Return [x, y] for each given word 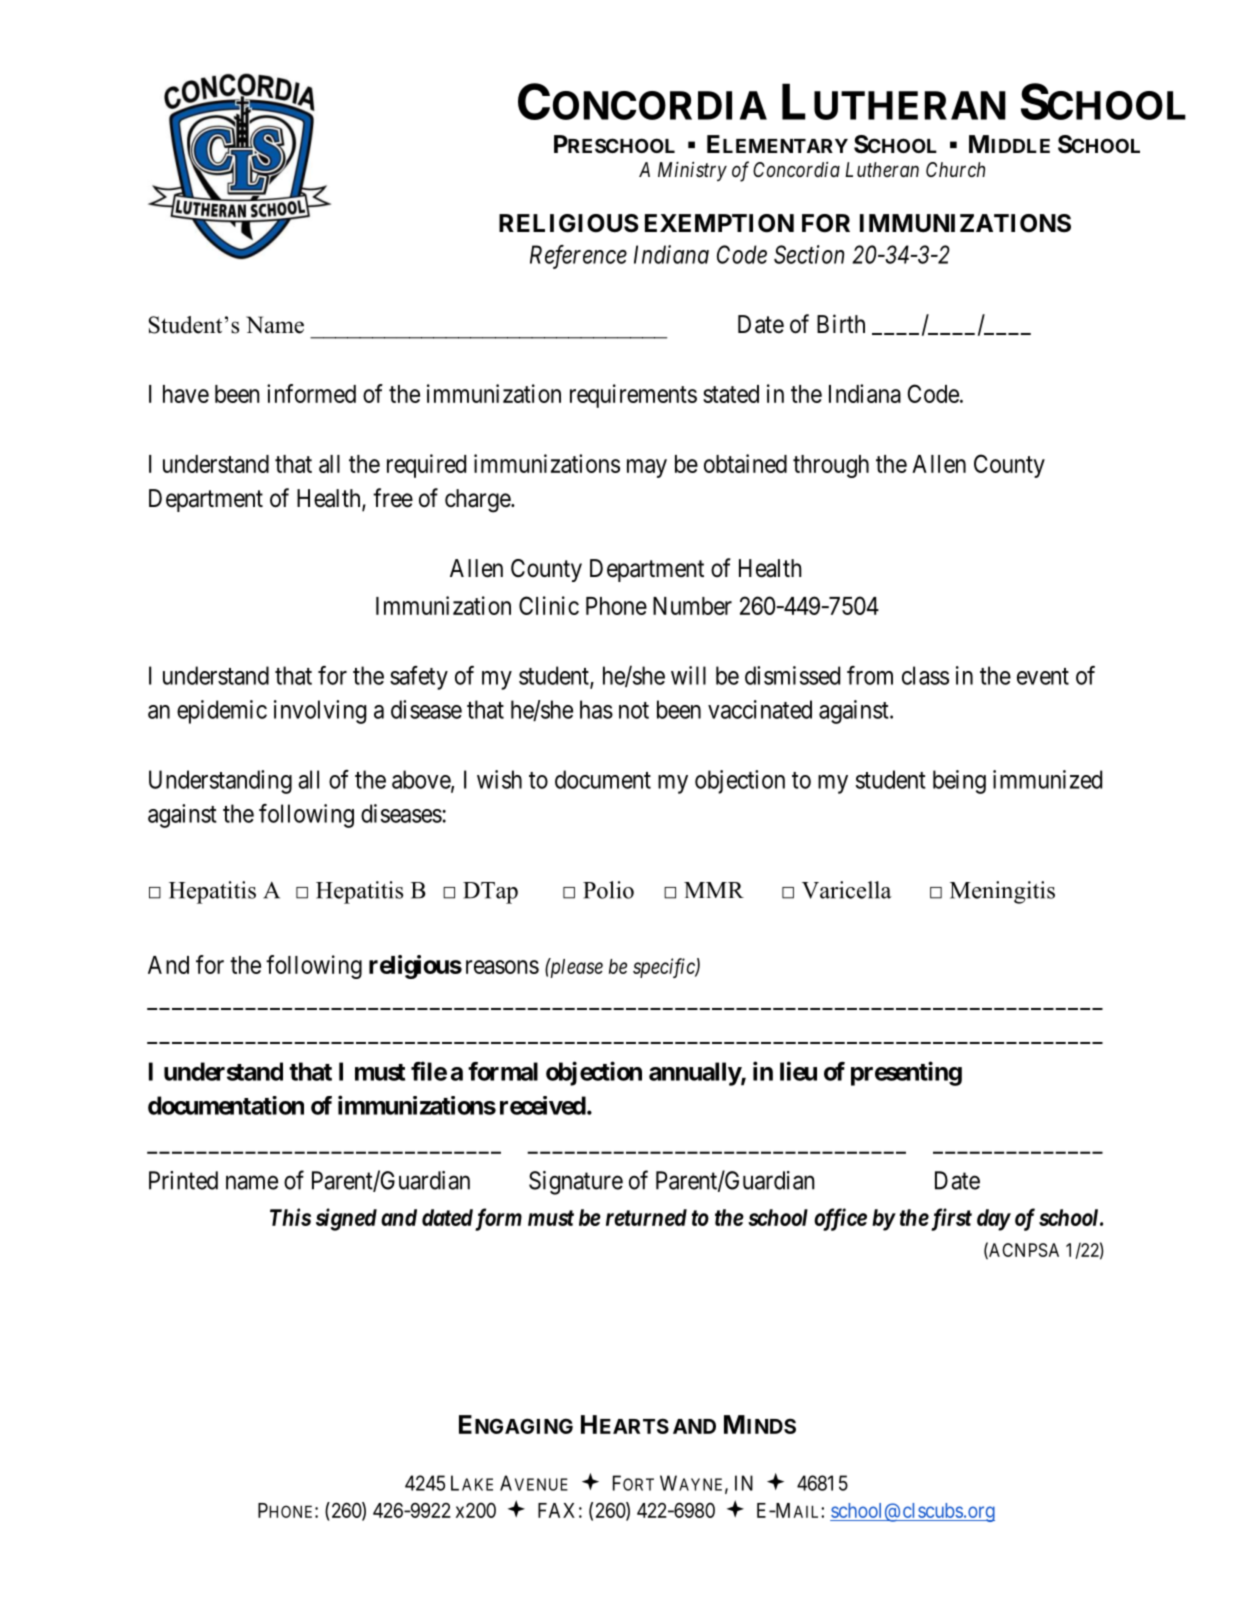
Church [955, 169]
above [422, 780]
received [543, 1105]
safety [419, 678]
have [186, 394]
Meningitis [1002, 892]
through [831, 466]
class [925, 675]
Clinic [549, 605]
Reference [578, 257]
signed [346, 1219]
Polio [608, 890]
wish [499, 779]
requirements [633, 396]
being [959, 782]
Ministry [692, 171]
